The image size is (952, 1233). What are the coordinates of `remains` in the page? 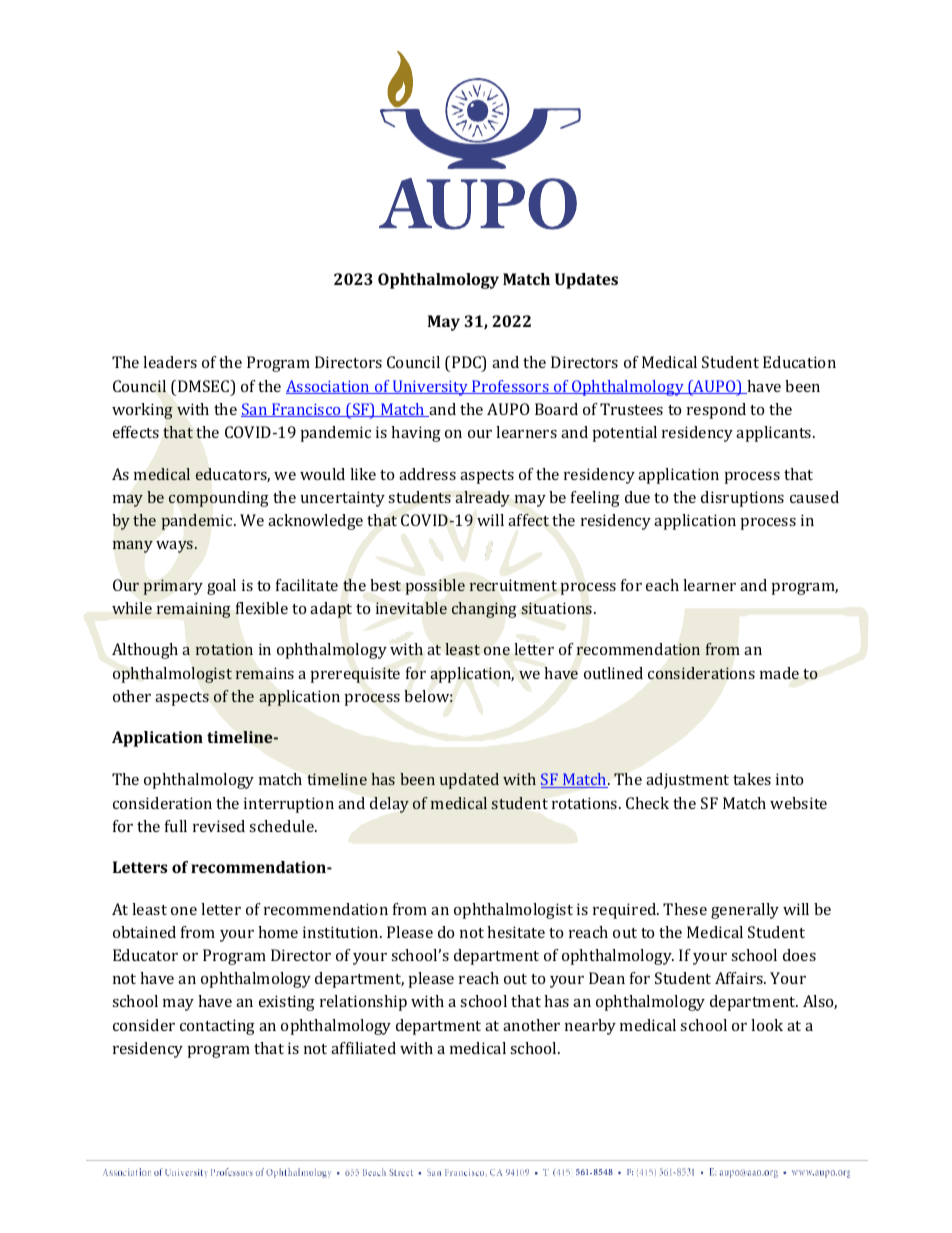 It's located at (264, 673).
